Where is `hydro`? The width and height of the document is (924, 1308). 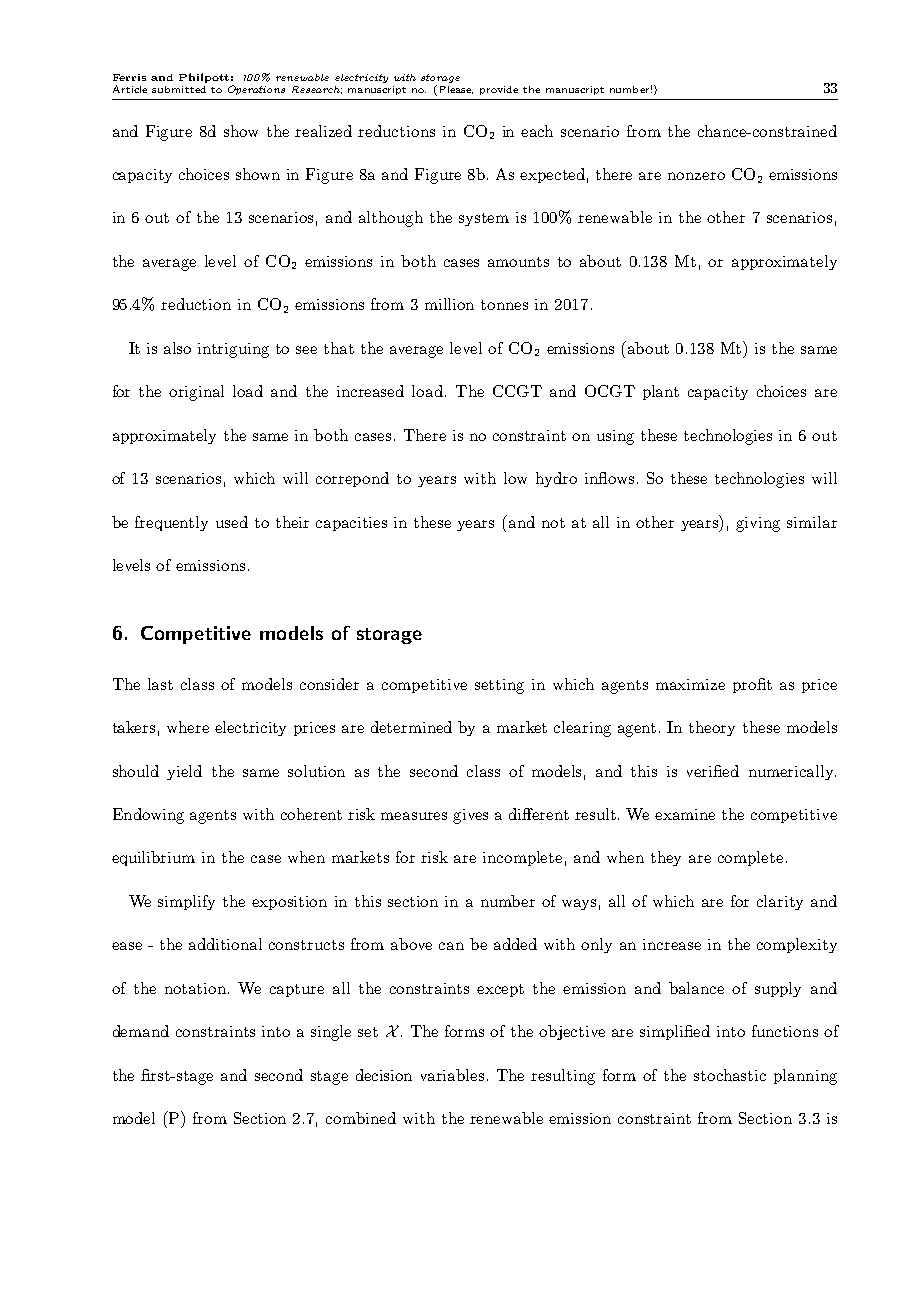
hydro is located at coordinates (556, 479).
